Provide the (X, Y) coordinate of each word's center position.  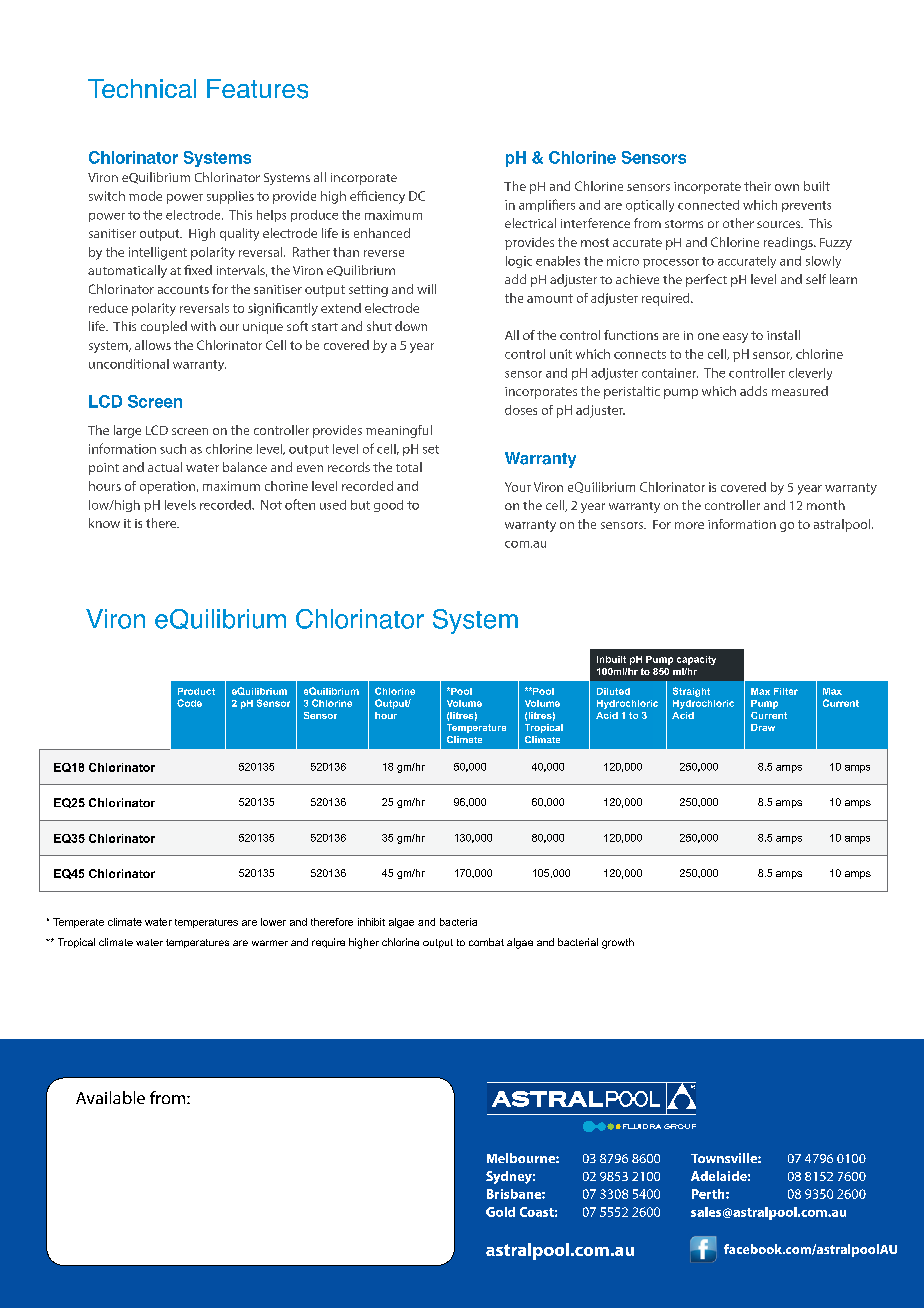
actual (165, 467)
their (757, 186)
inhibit (371, 922)
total (409, 467)
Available (110, 1097)
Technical (142, 88)
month (826, 505)
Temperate (78, 923)
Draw (763, 727)
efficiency (377, 197)
